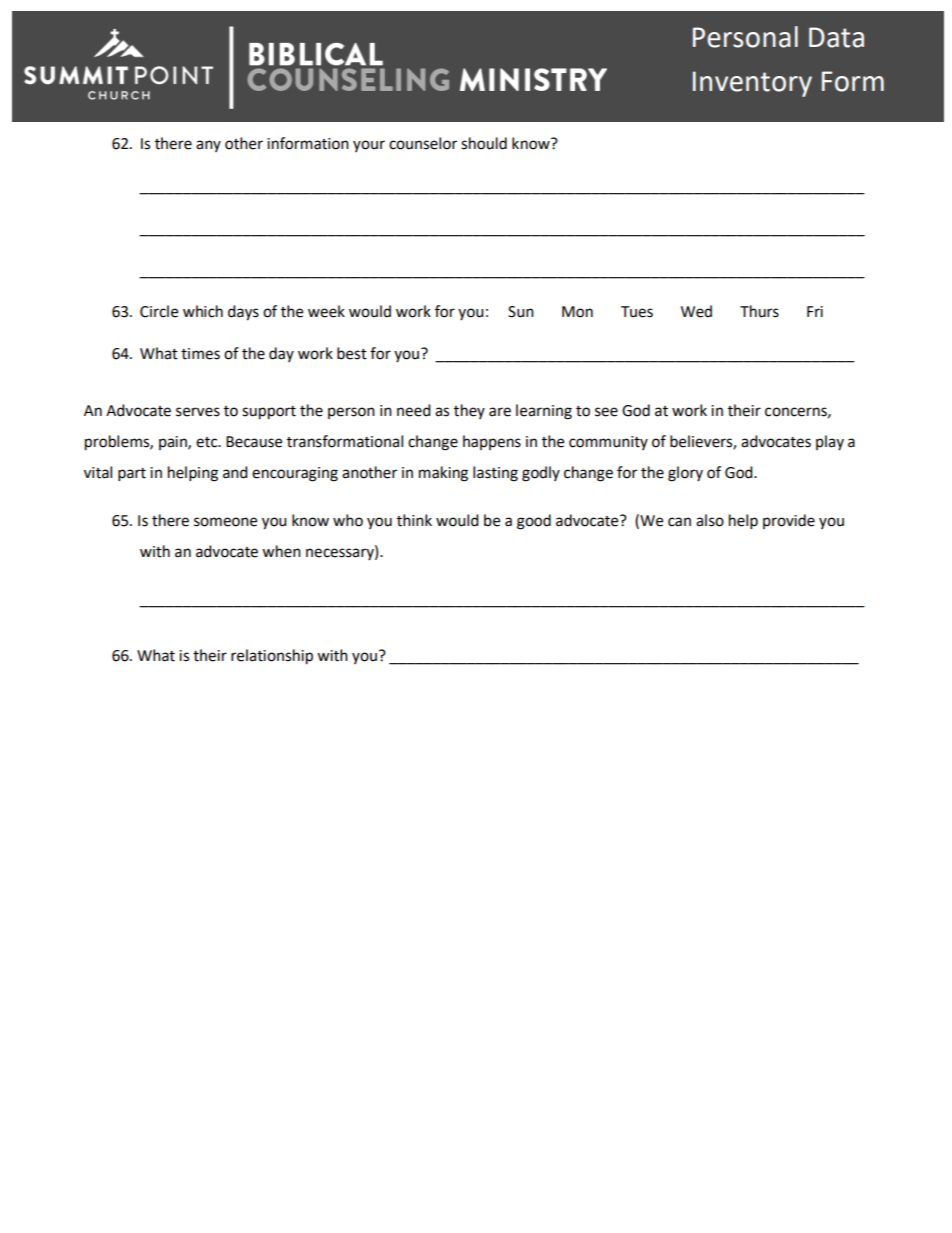 The height and width of the screenshot is (1233, 952). Describe the element at coordinates (369, 146) in the screenshot. I see `your` at that location.
